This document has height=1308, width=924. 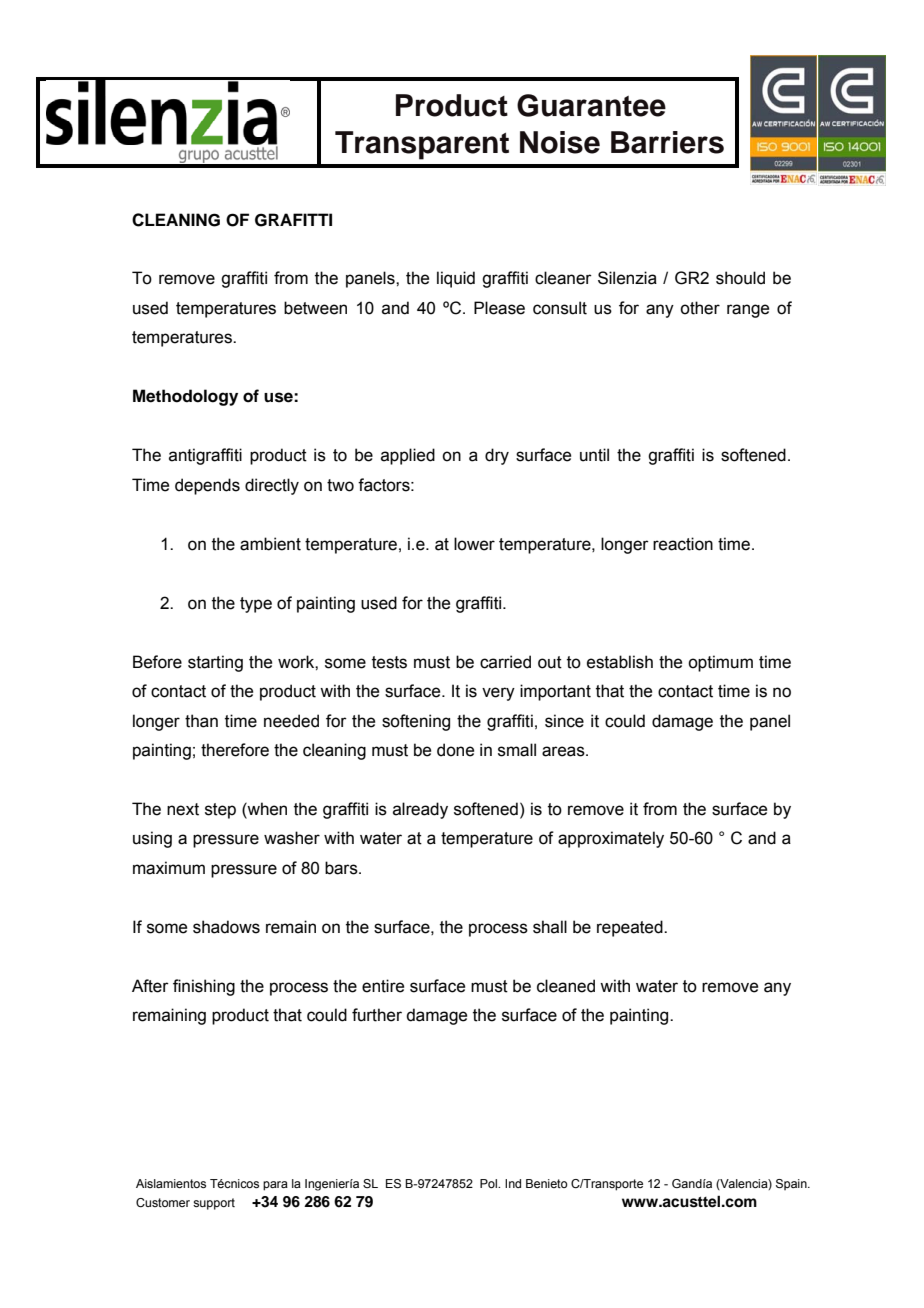 What do you see at coordinates (214, 1204) in the document?
I see `support` at bounding box center [214, 1204].
